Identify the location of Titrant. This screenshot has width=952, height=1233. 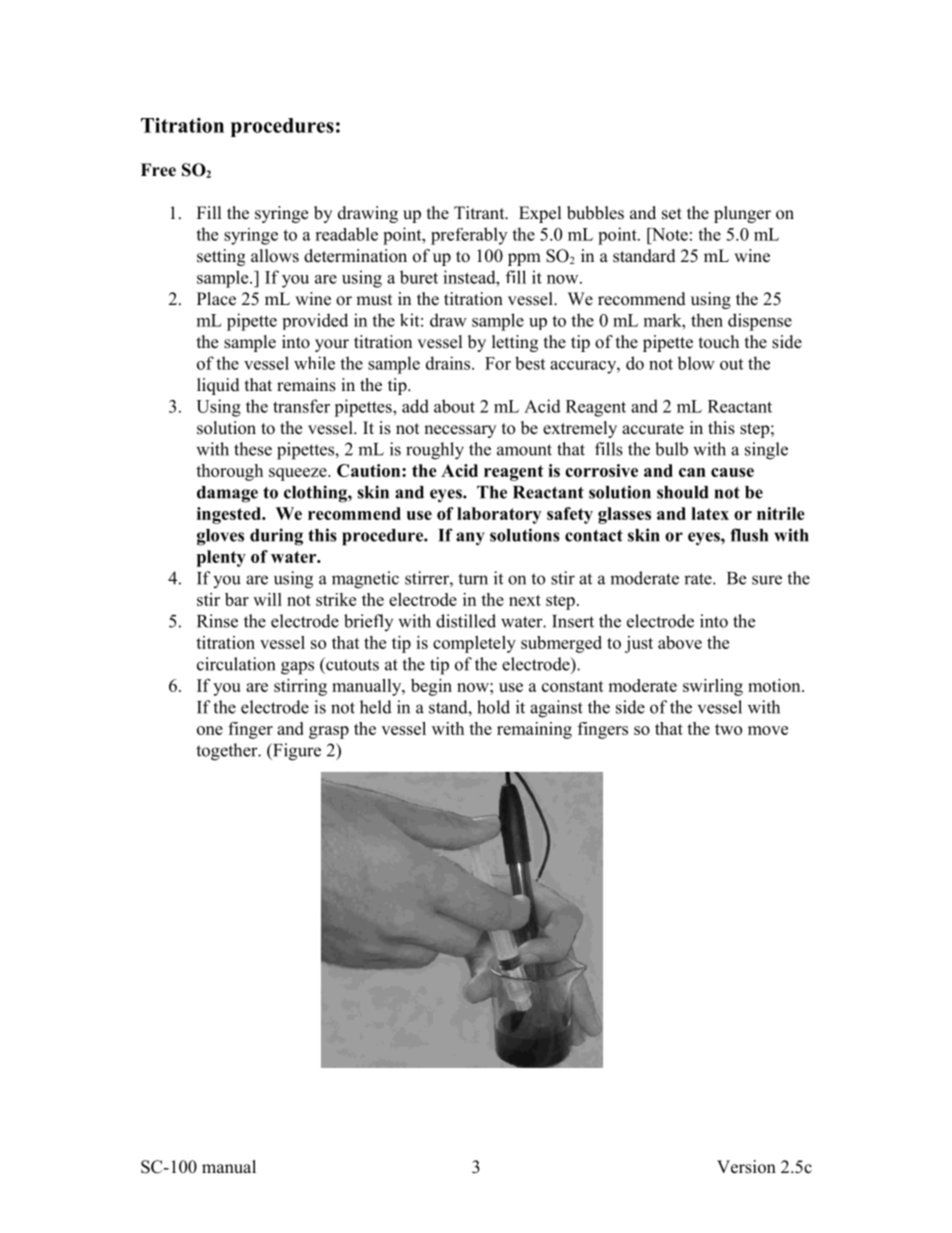
(480, 212).
